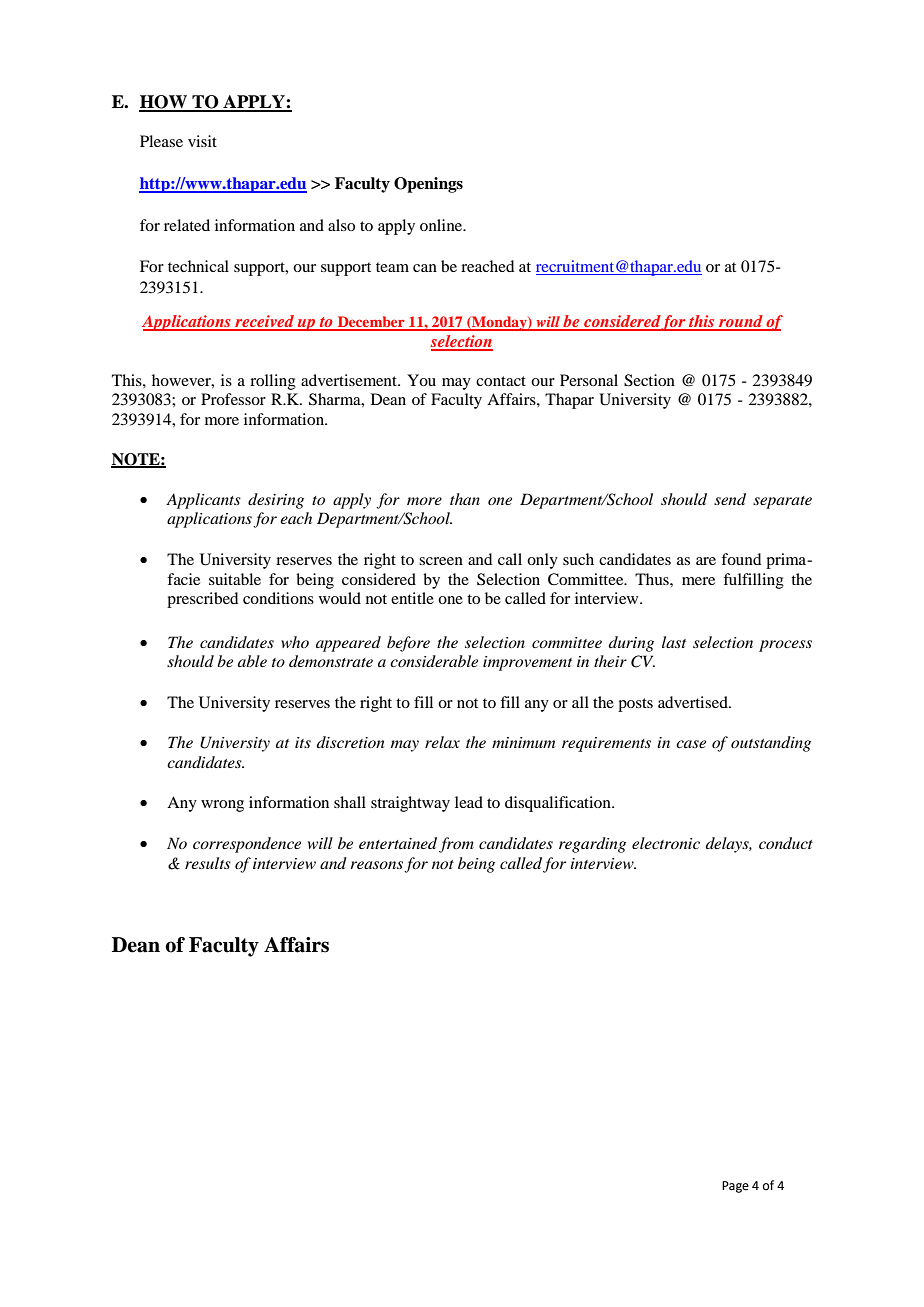  I want to click on Openings, so click(428, 185).
